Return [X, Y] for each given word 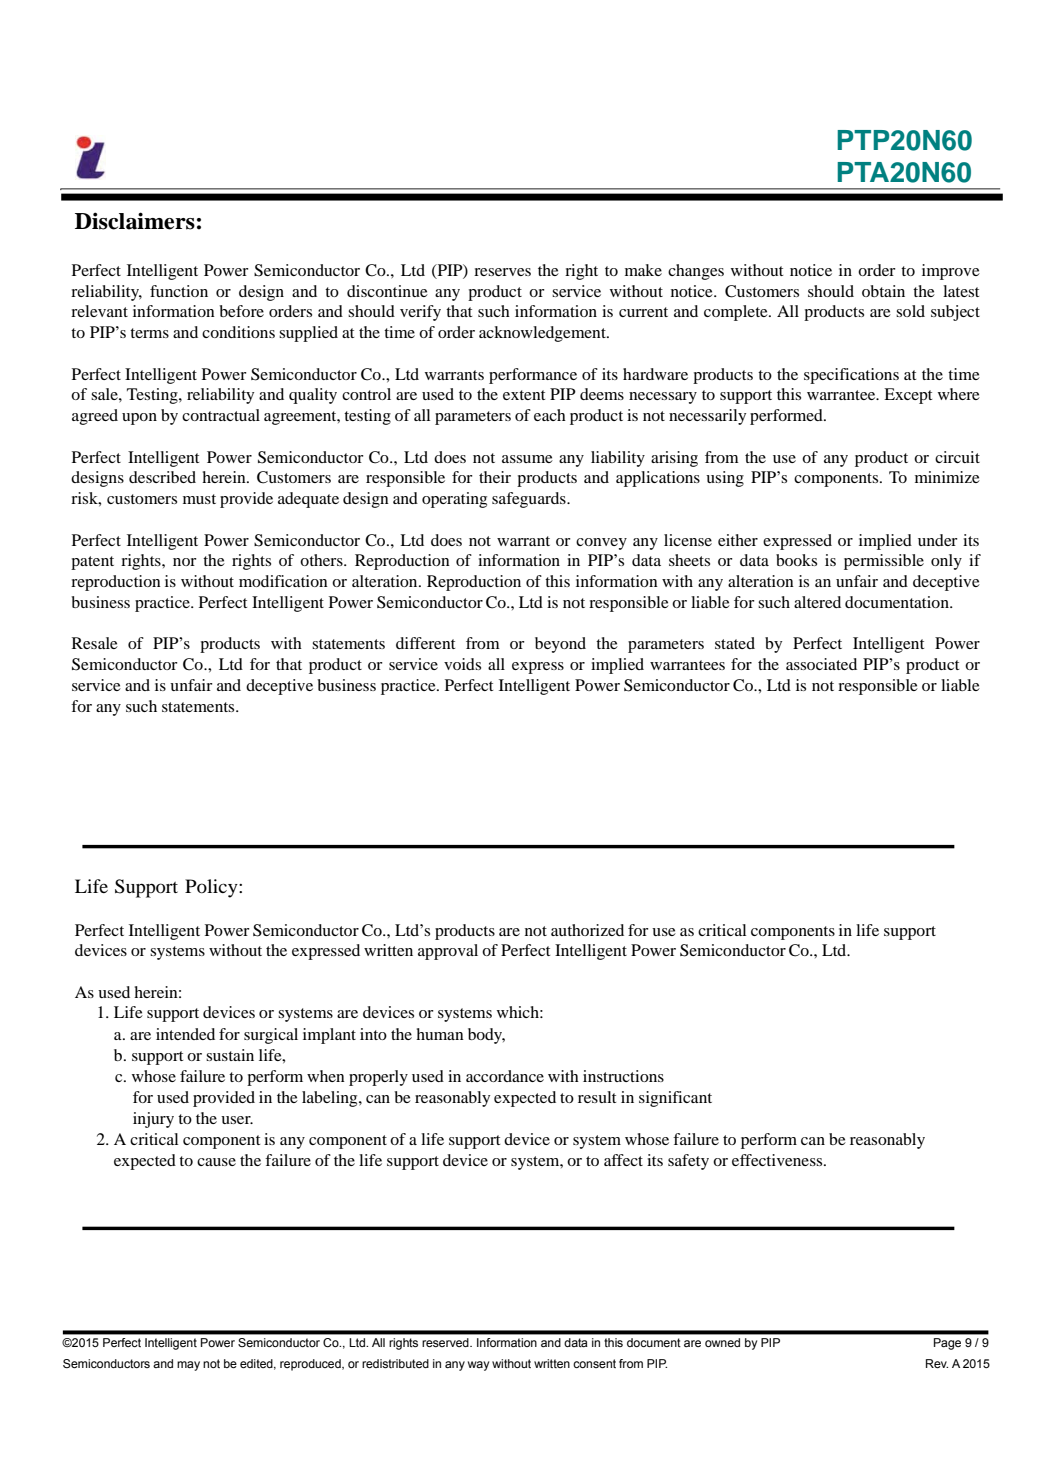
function [179, 291]
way [478, 1366]
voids [462, 664]
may [188, 1366]
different [425, 643]
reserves [502, 272]
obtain [883, 291]
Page [947, 1344]
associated [821, 664]
